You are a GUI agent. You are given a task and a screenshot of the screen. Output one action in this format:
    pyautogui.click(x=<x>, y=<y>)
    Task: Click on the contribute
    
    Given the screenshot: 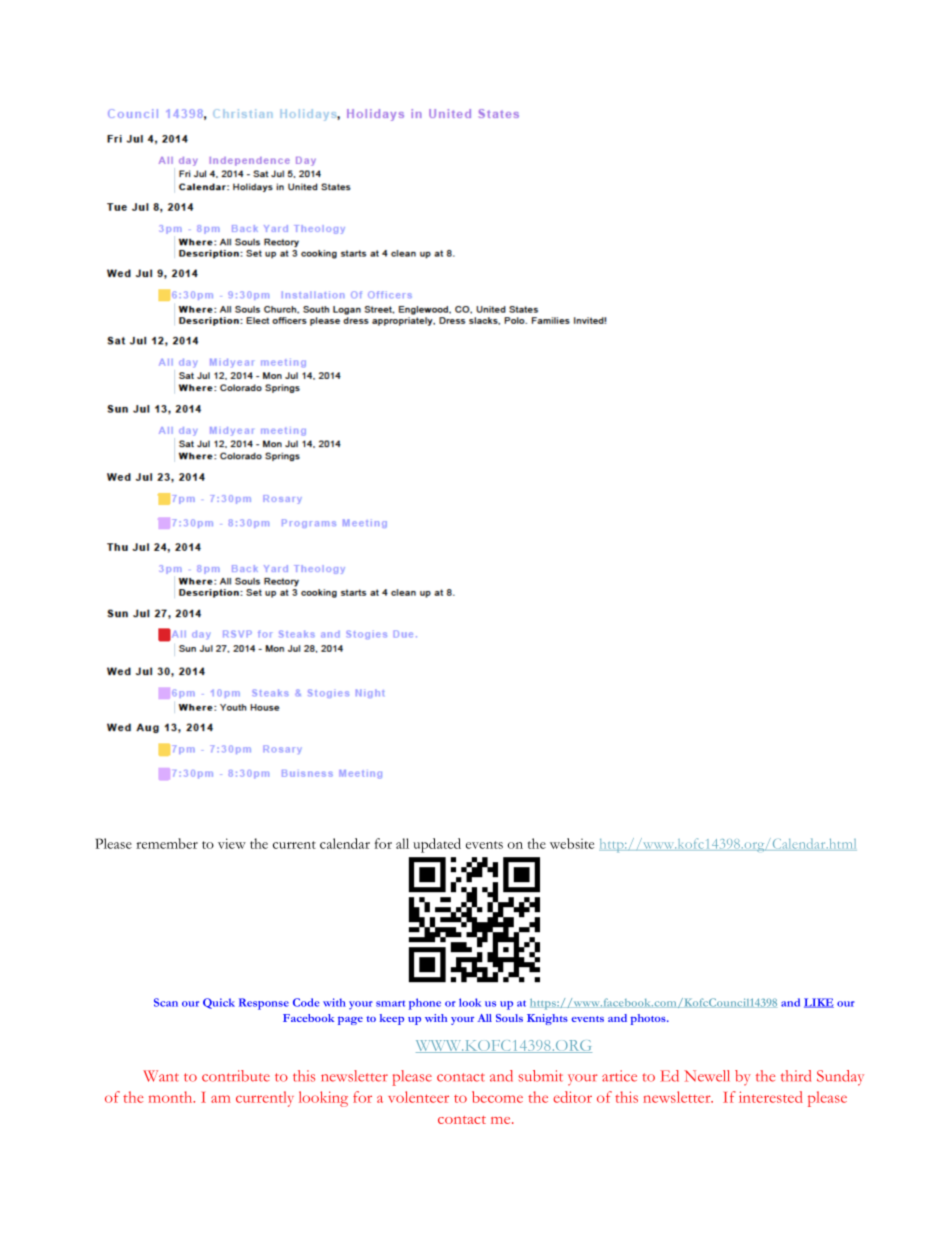 What is the action you would take?
    pyautogui.click(x=236, y=1076)
